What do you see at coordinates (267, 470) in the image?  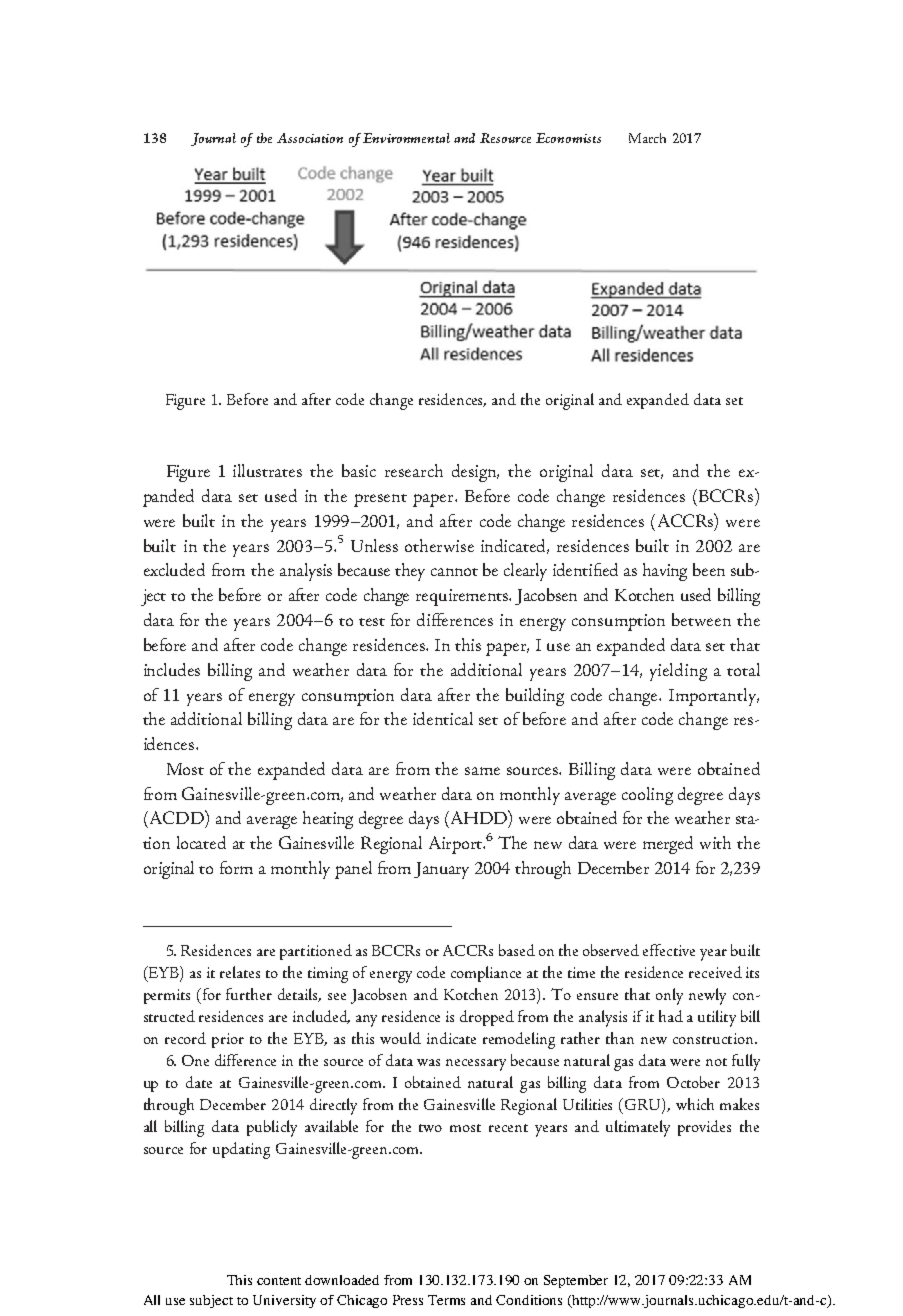 I see `illustrates` at bounding box center [267, 470].
